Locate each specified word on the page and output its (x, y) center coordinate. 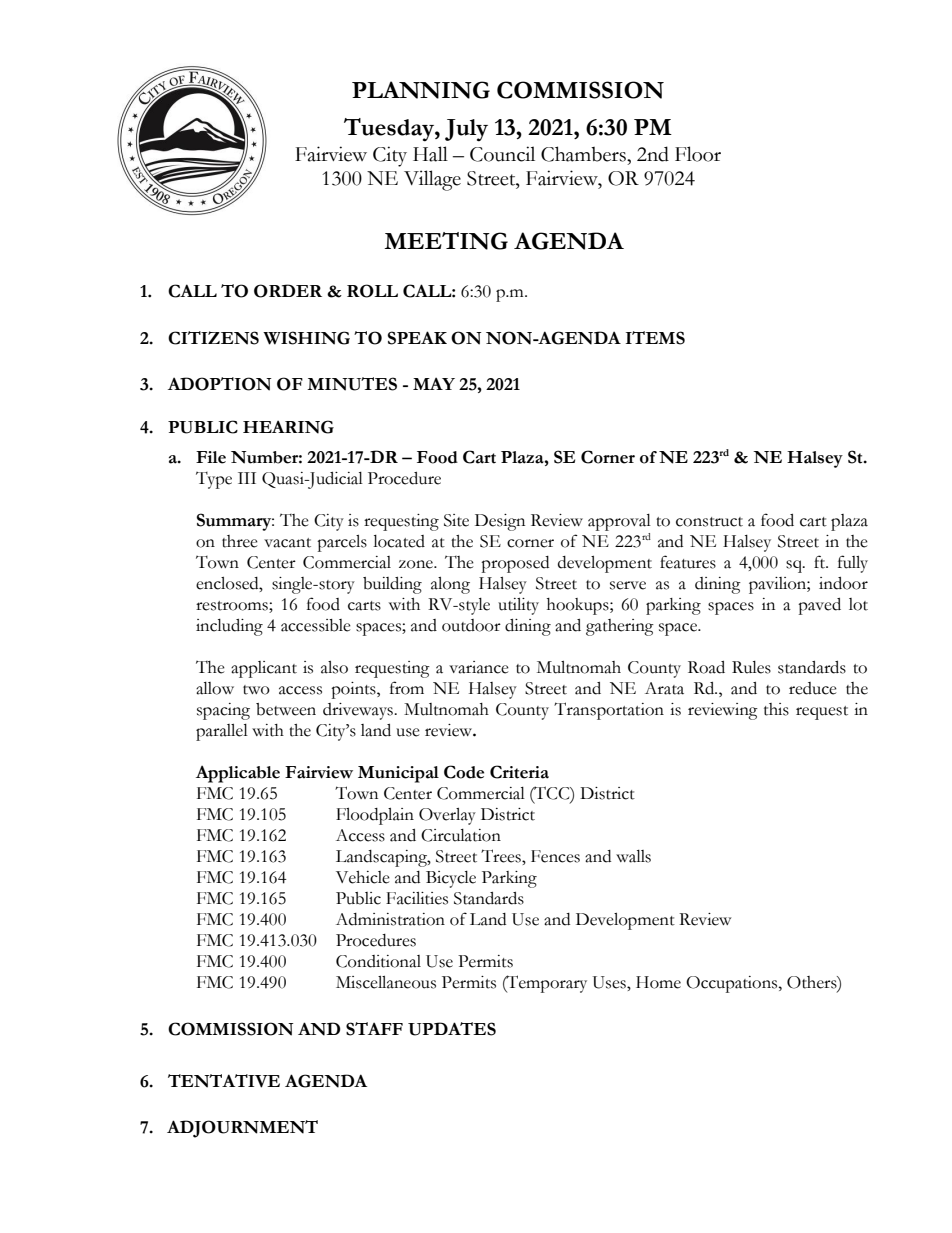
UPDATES (452, 1029)
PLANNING (421, 90)
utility (518, 606)
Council (502, 154)
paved (819, 606)
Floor (698, 154)
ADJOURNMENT (242, 1129)
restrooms (233, 607)
